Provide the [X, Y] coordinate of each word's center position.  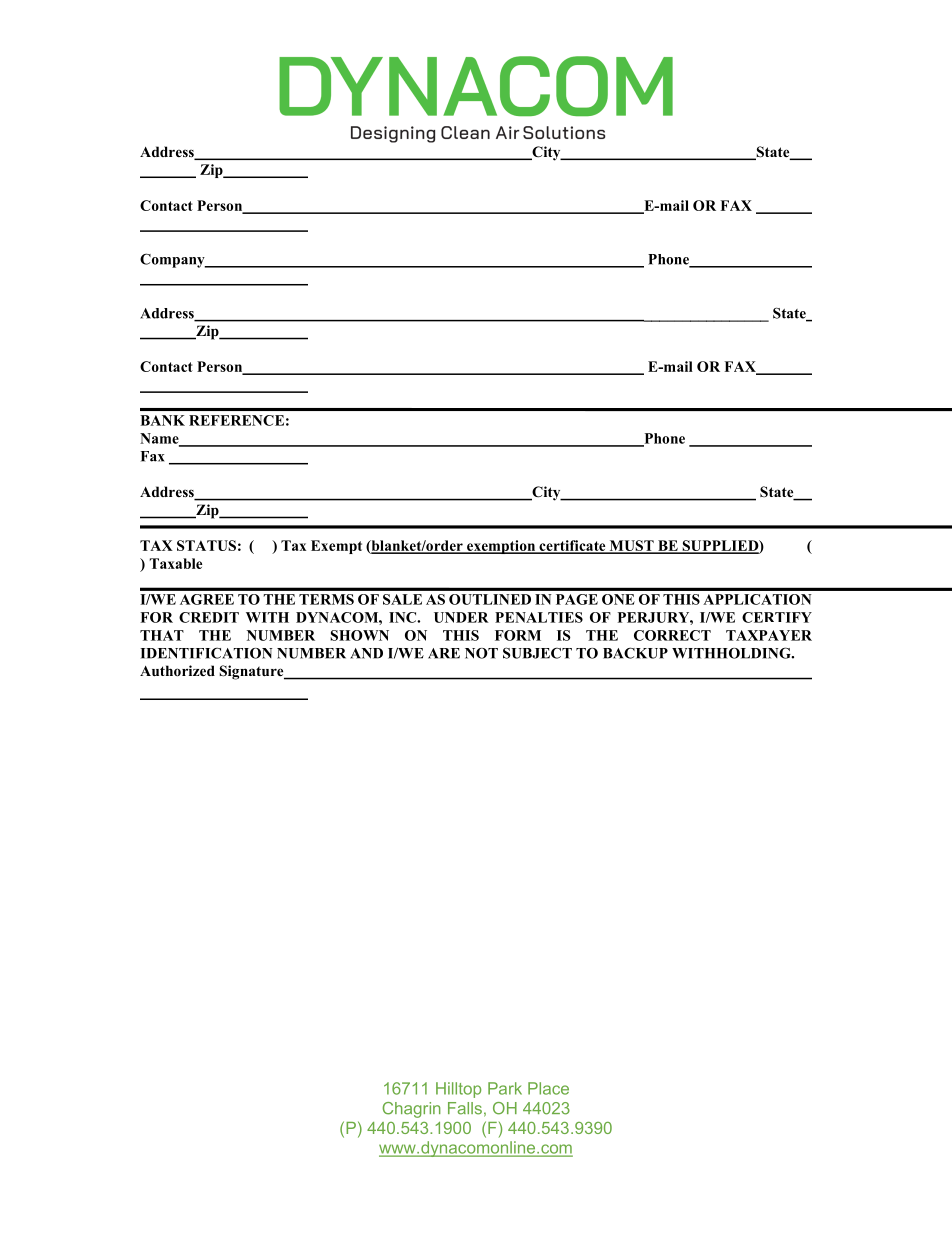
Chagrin [412, 1110]
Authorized [177, 671]
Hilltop [458, 1090]
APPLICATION [757, 599]
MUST [631, 546]
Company [173, 260]
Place [548, 1088]
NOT [481, 653]
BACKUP [635, 653]
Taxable [176, 563]
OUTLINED [490, 599]
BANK [162, 420]
